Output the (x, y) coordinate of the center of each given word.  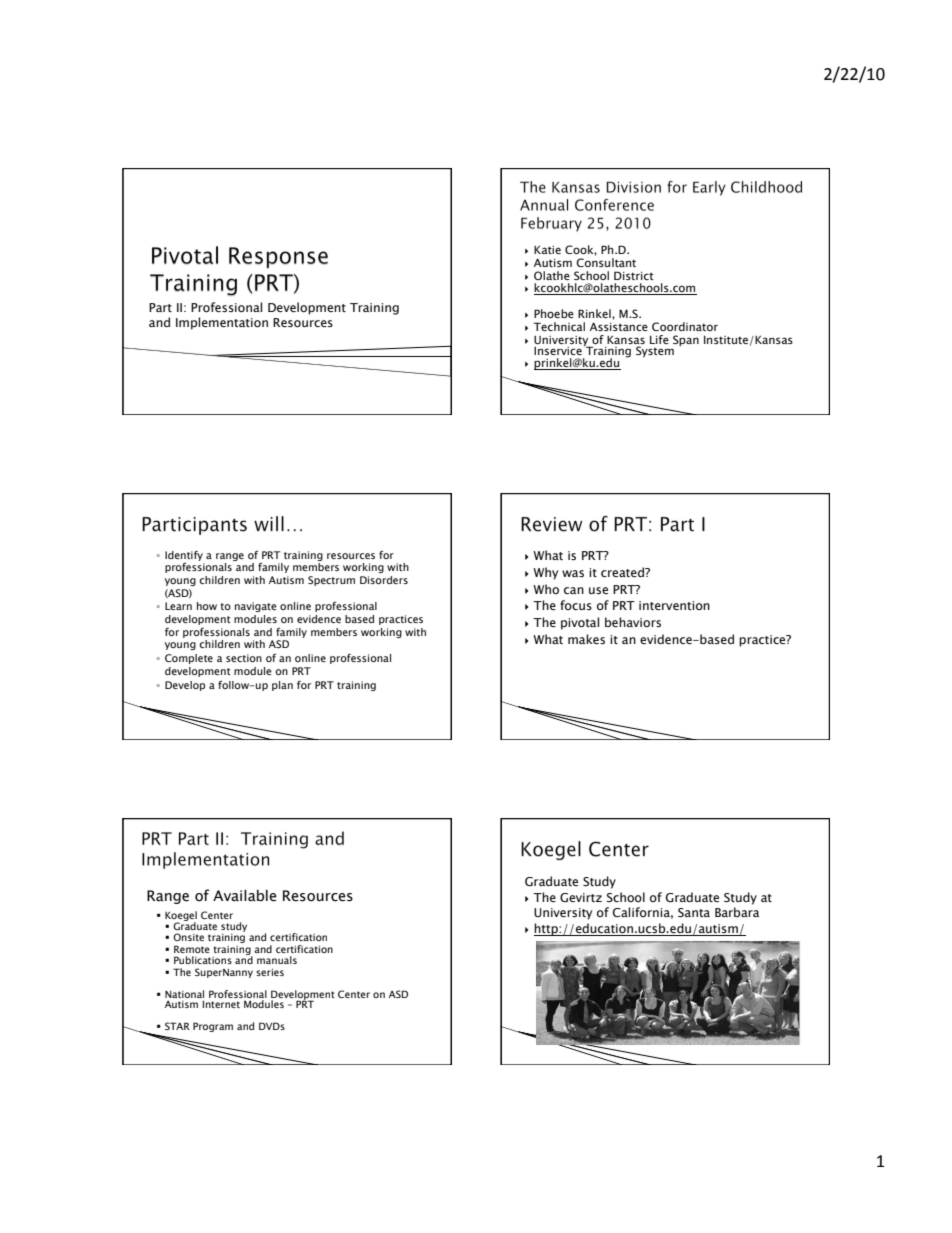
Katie (547, 250)
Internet (221, 1004)
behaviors (633, 622)
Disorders (384, 580)
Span (686, 340)
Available (245, 895)
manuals (277, 960)
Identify (184, 556)
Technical (559, 326)
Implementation (222, 323)
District (634, 275)
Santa (694, 913)
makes (586, 639)
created (623, 572)
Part (160, 307)
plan (282, 686)
